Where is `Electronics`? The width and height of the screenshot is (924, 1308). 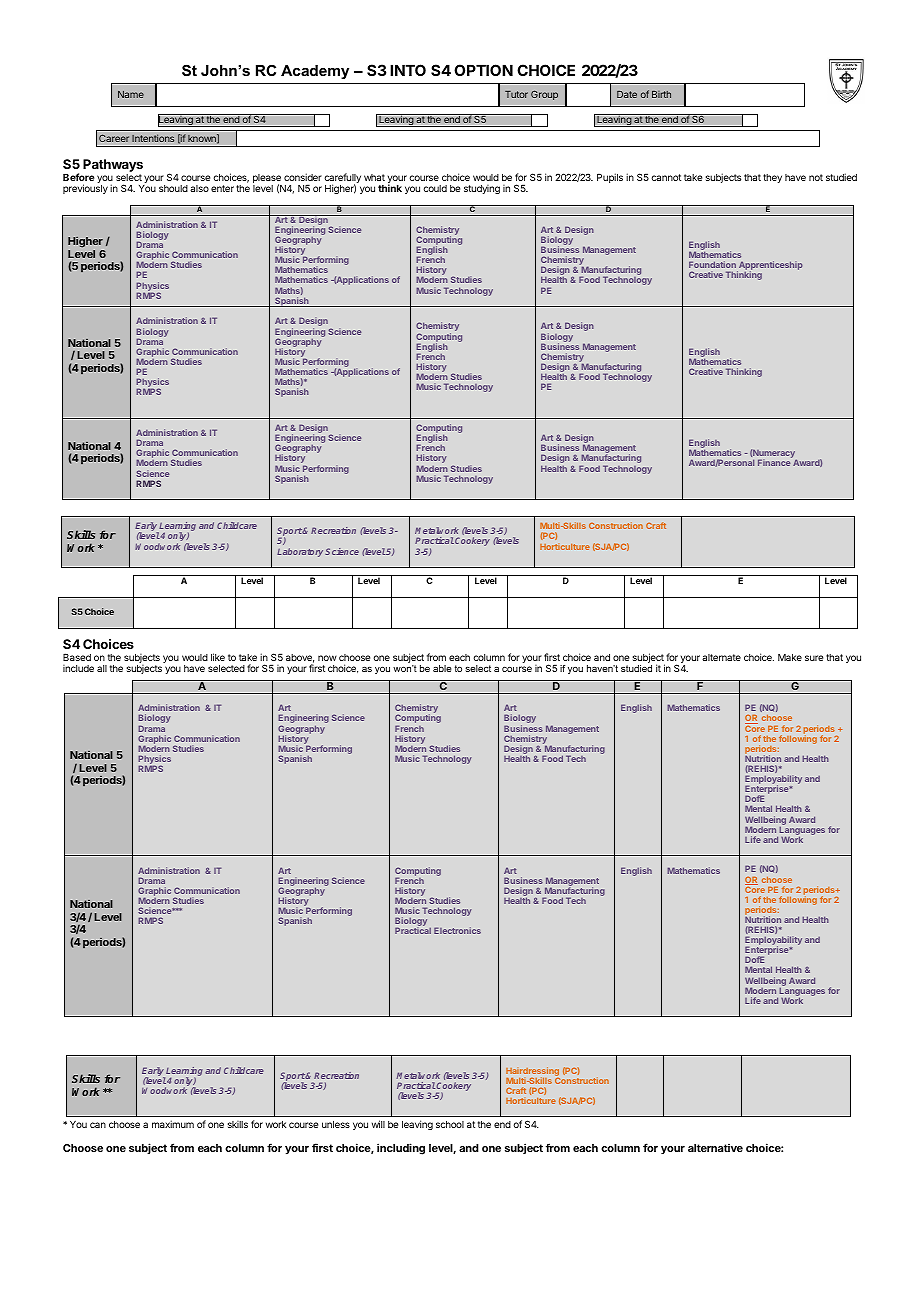 Electronics is located at coordinates (457, 930).
